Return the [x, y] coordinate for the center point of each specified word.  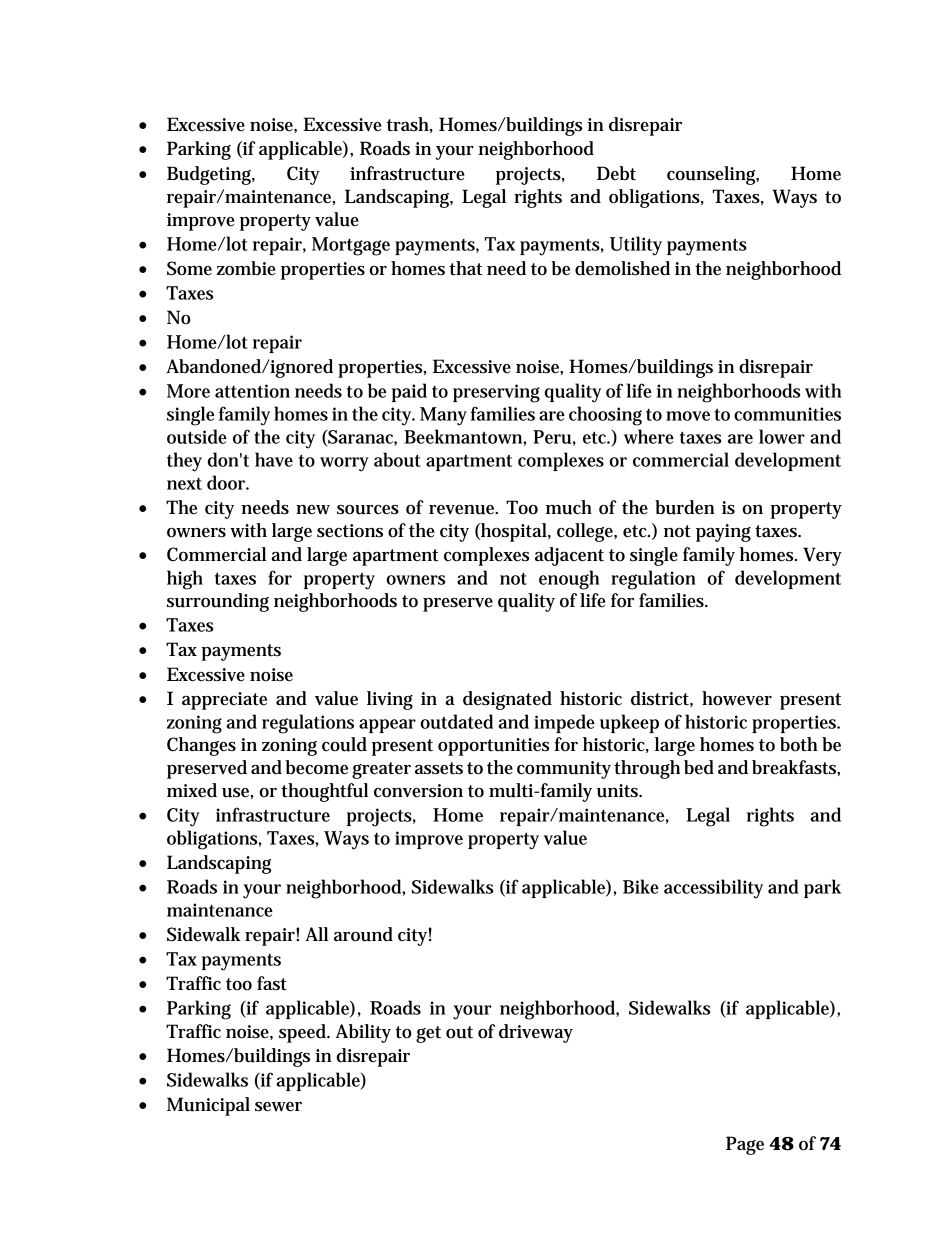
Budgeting [211, 175]
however [737, 698]
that [466, 268]
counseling [713, 175]
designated [507, 700]
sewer [278, 1107]
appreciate [224, 701]
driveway [536, 1033]
